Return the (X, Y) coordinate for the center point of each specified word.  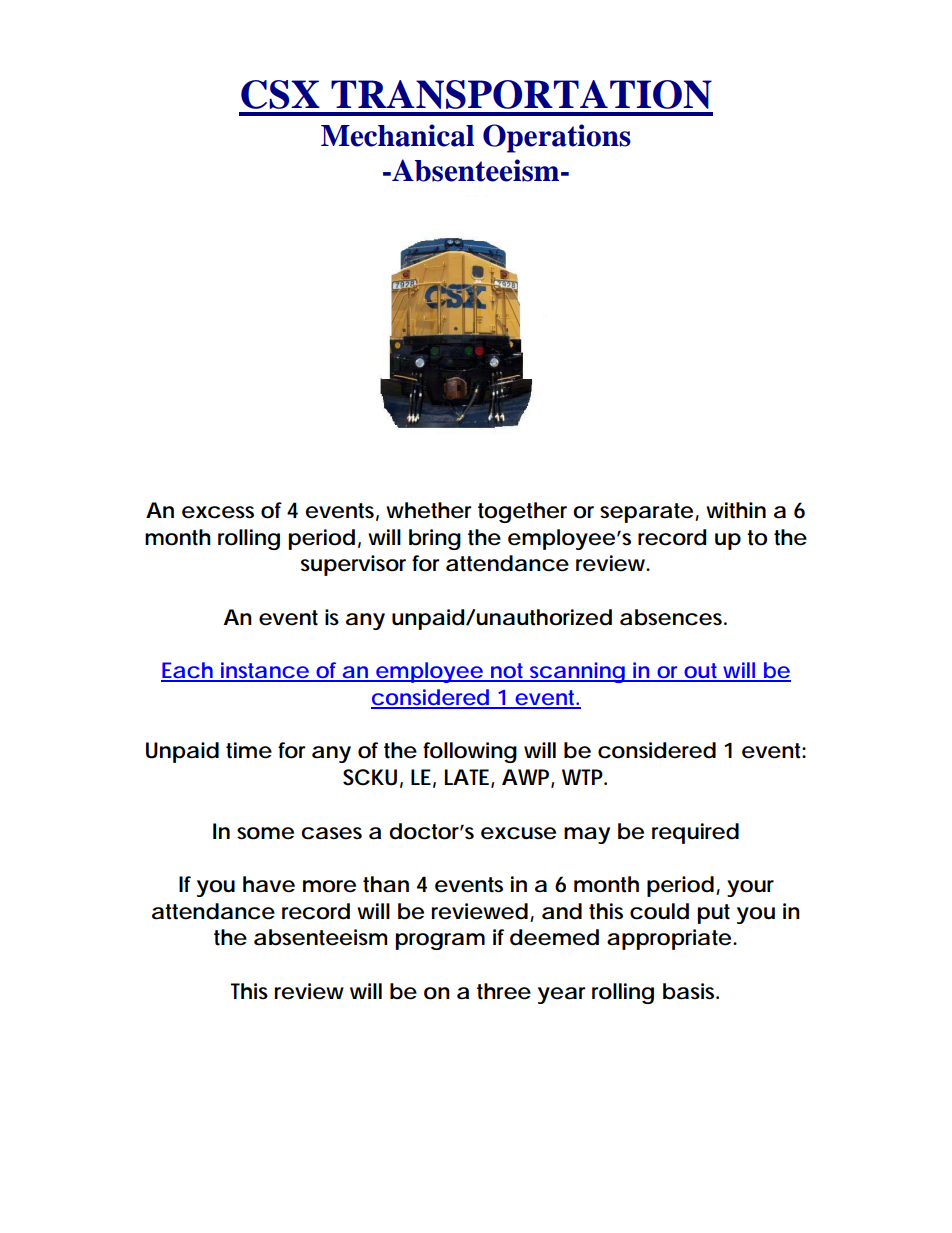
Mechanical (397, 135)
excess (218, 512)
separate (646, 513)
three (504, 991)
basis (690, 991)
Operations (557, 138)
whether (428, 510)
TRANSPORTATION (521, 94)
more (329, 886)
